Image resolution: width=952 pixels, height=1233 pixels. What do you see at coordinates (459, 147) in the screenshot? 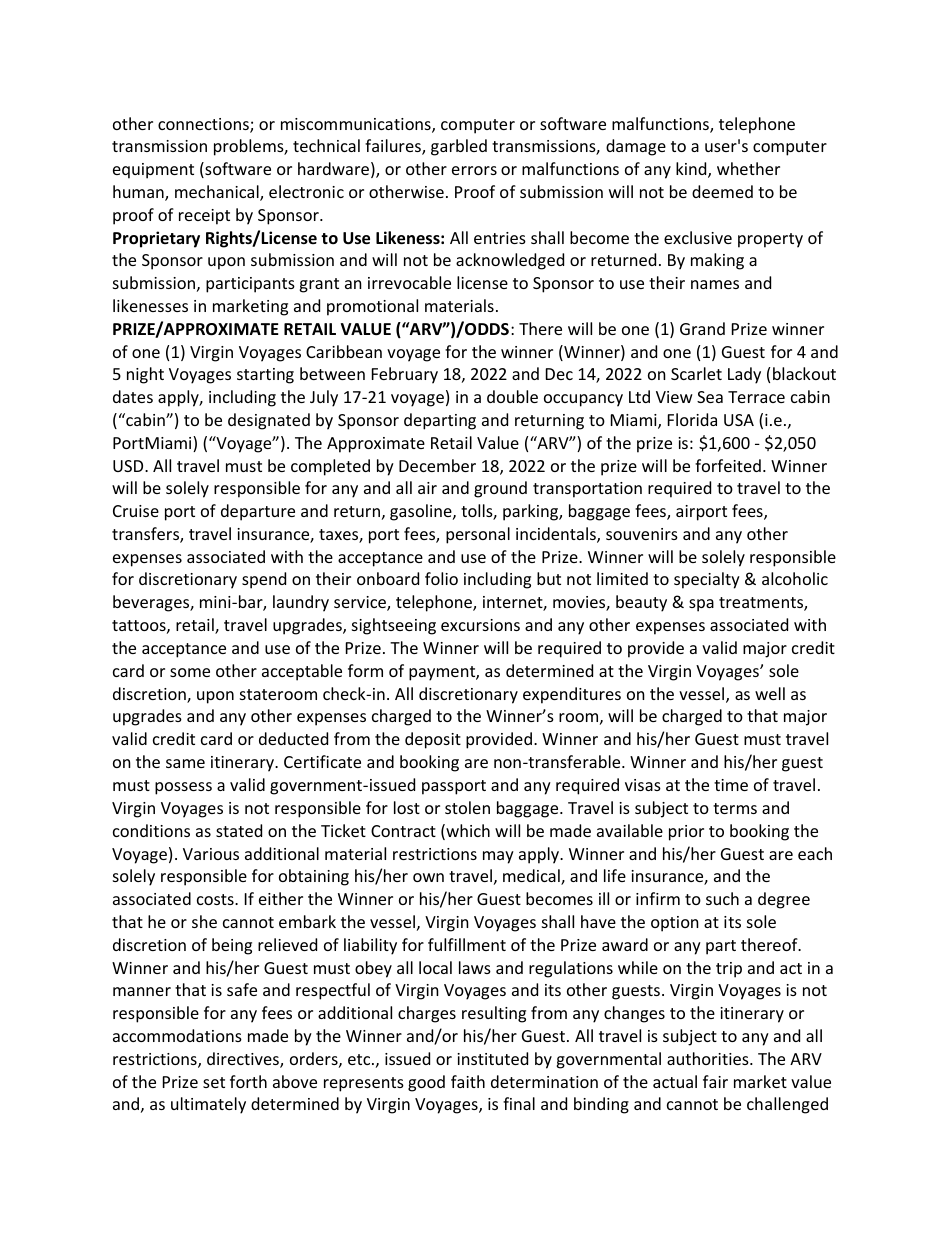
I see `garbled` at bounding box center [459, 147].
